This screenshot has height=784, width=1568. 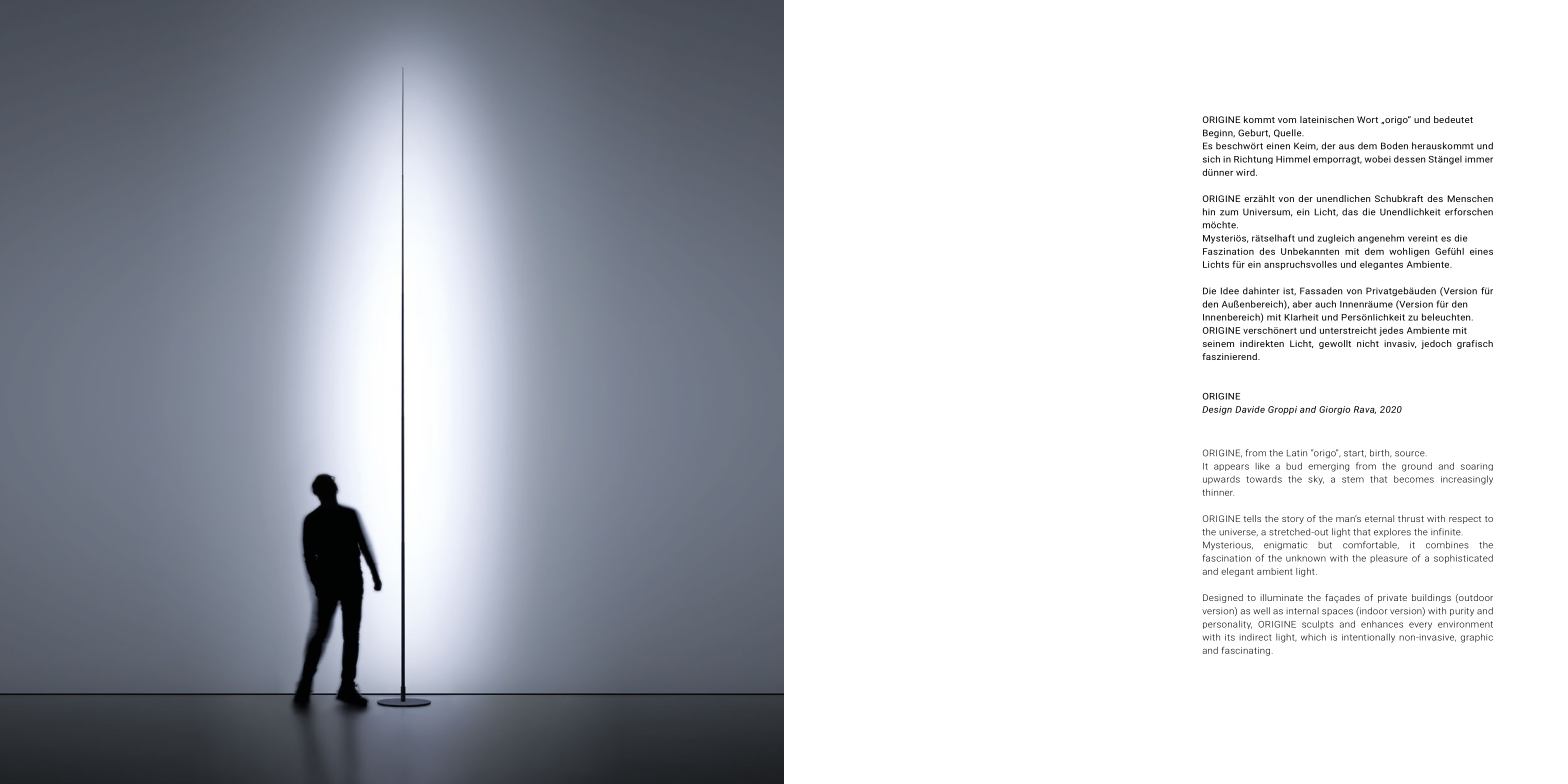 I want to click on auch, so click(x=1325, y=304).
